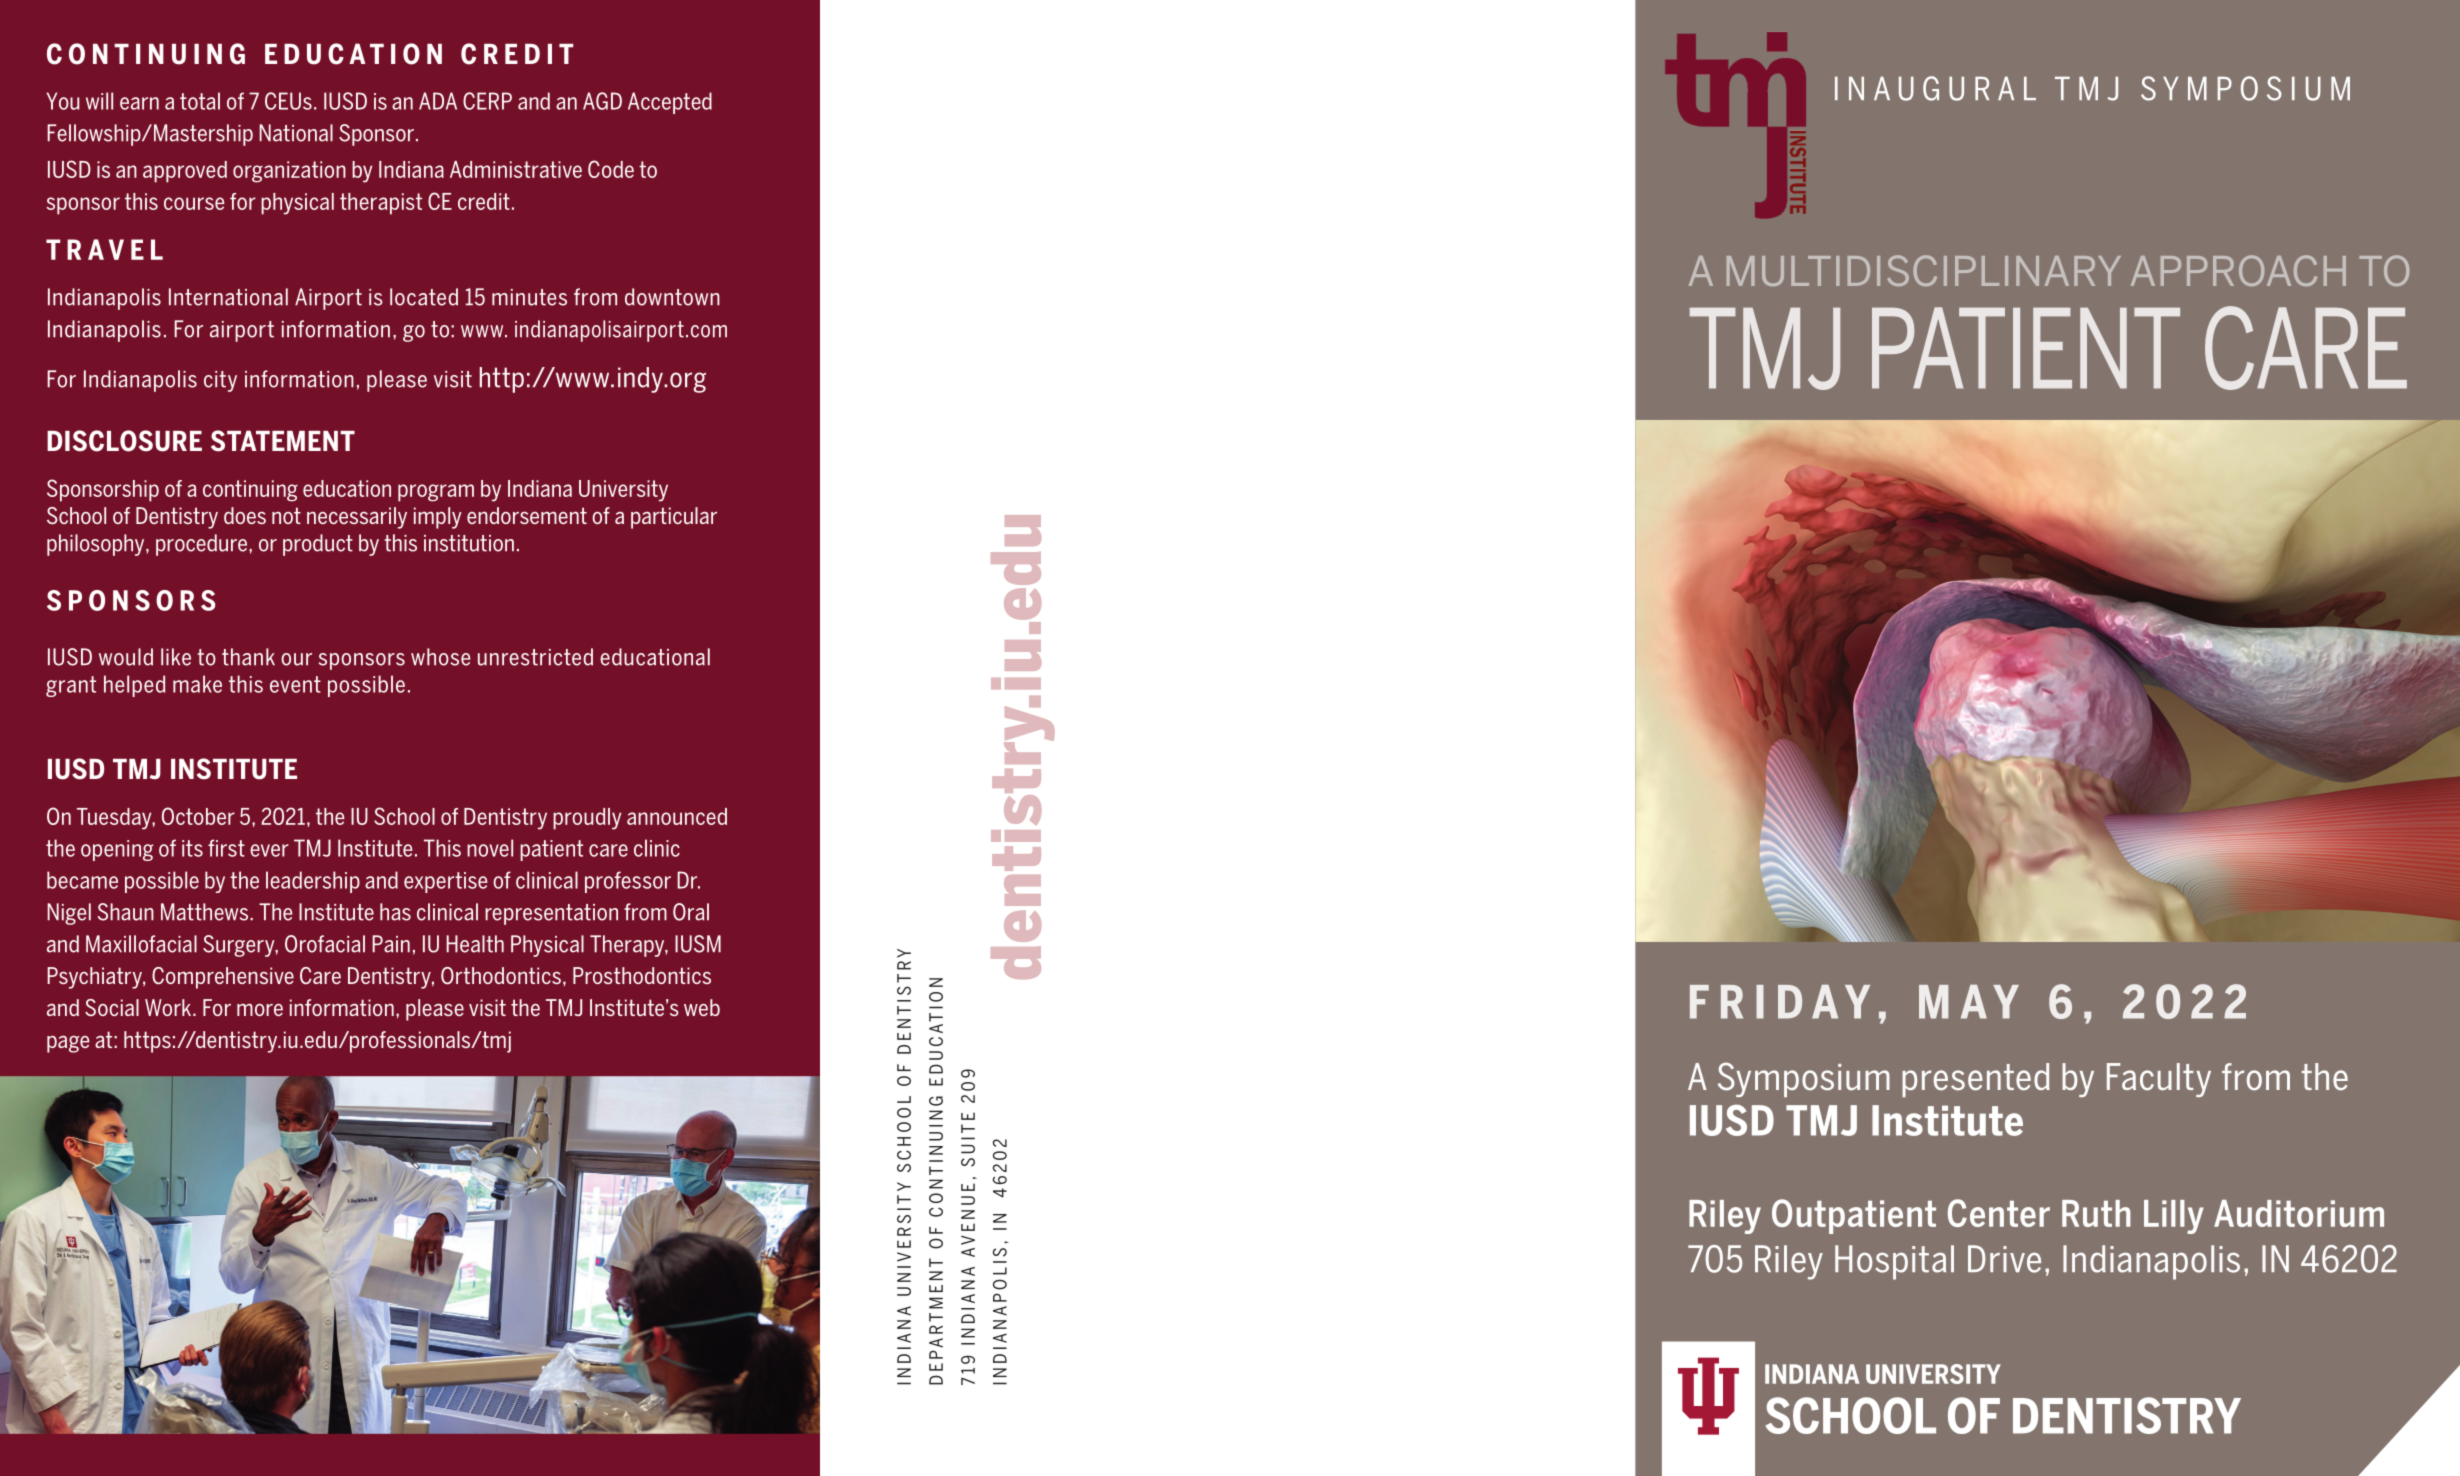  I want to click on announced, so click(677, 816).
